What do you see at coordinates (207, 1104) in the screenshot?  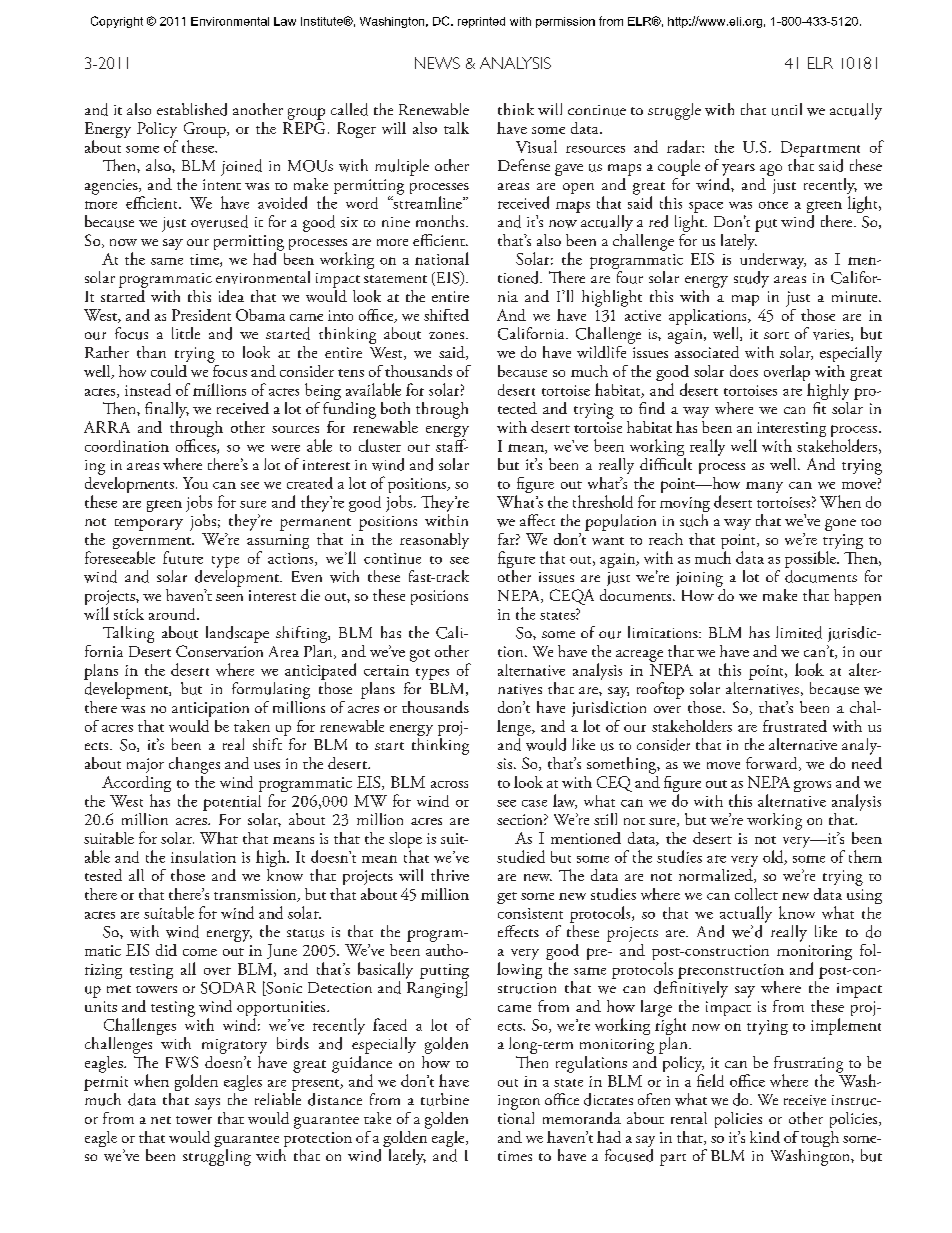 I see `says` at bounding box center [207, 1104].
